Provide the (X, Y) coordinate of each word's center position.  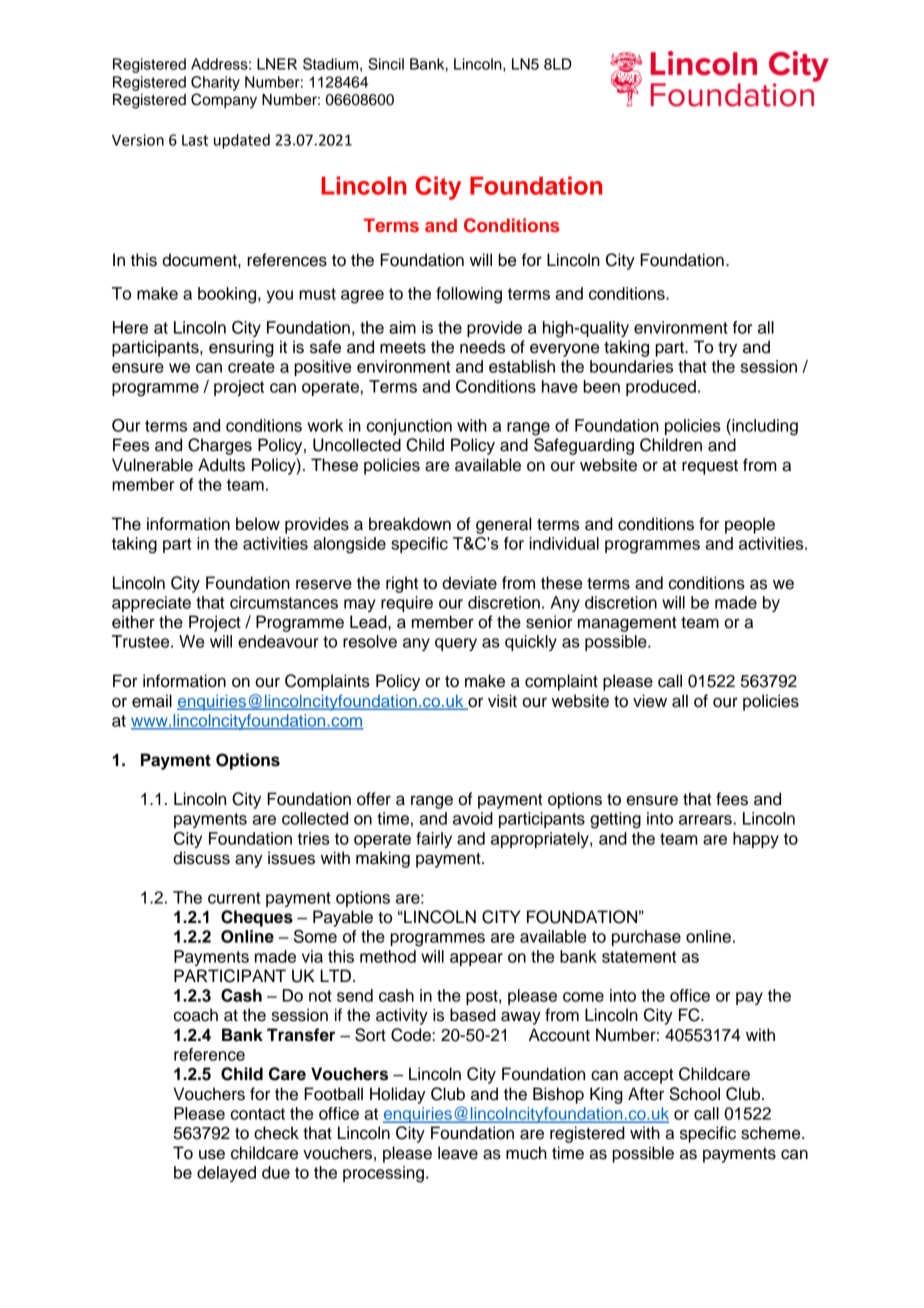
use (212, 1154)
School (694, 1094)
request (710, 467)
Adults (221, 465)
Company (224, 101)
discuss (201, 858)
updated (242, 141)
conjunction (409, 427)
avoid (473, 818)
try (727, 349)
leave (458, 1153)
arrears (706, 820)
